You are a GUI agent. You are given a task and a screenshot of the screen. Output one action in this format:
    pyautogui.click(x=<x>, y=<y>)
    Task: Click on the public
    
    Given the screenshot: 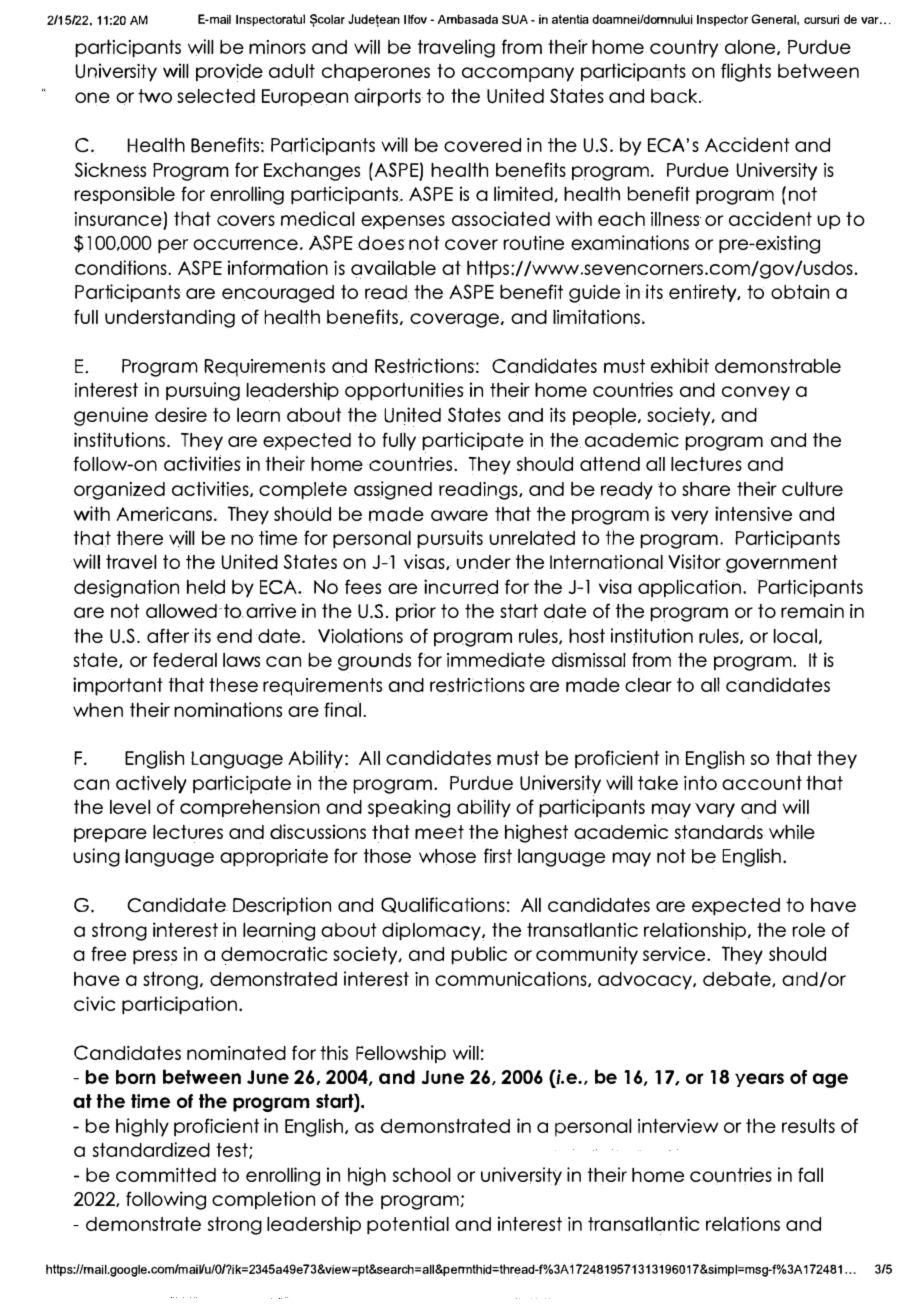 What is the action you would take?
    pyautogui.click(x=479, y=955)
